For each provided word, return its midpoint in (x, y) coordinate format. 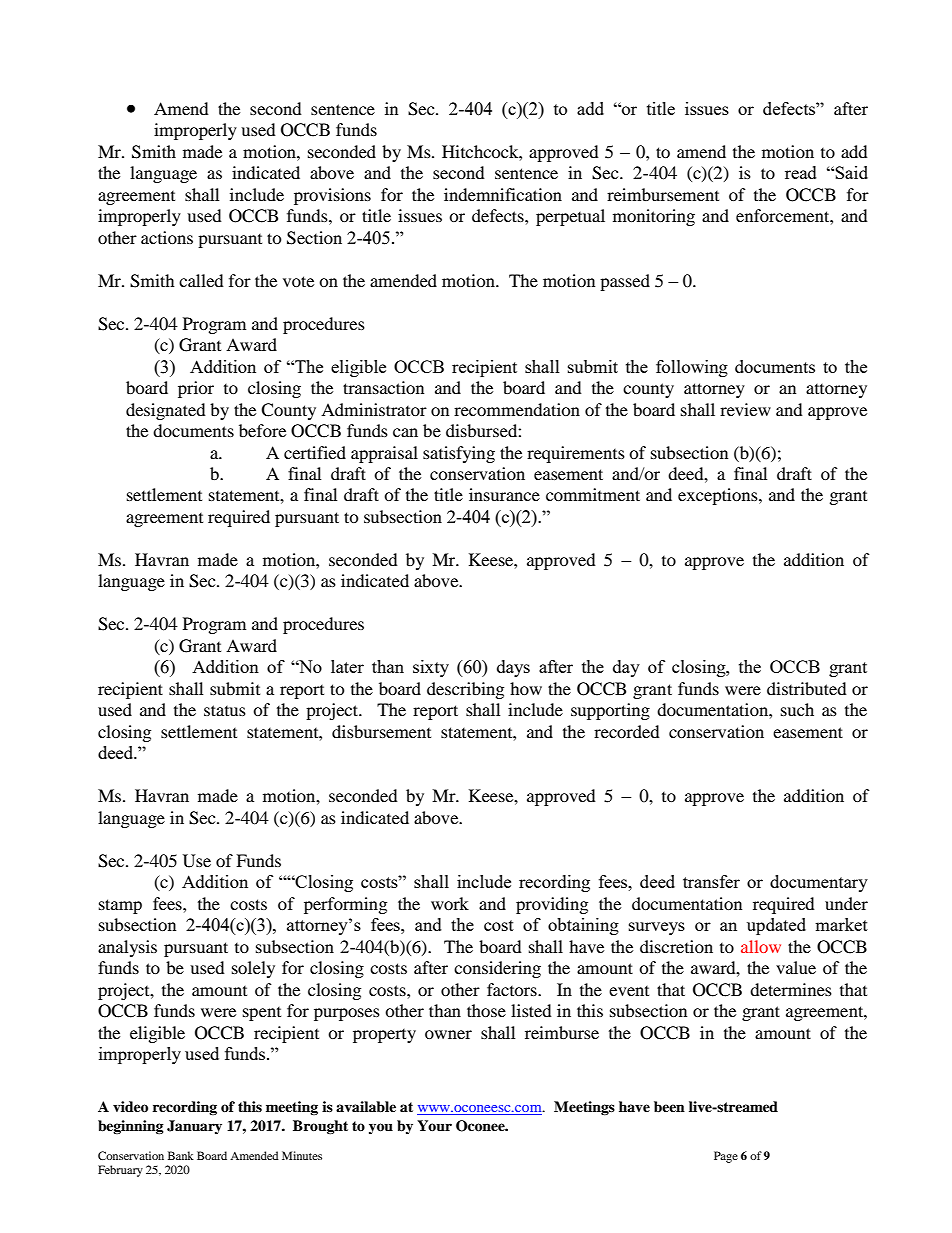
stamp (120, 906)
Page (726, 1157)
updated (776, 926)
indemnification (503, 194)
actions (167, 237)
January (194, 1127)
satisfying (459, 454)
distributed (807, 688)
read (801, 172)
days (513, 668)
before (262, 430)
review (745, 409)
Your (434, 1126)
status (225, 710)
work (450, 903)
